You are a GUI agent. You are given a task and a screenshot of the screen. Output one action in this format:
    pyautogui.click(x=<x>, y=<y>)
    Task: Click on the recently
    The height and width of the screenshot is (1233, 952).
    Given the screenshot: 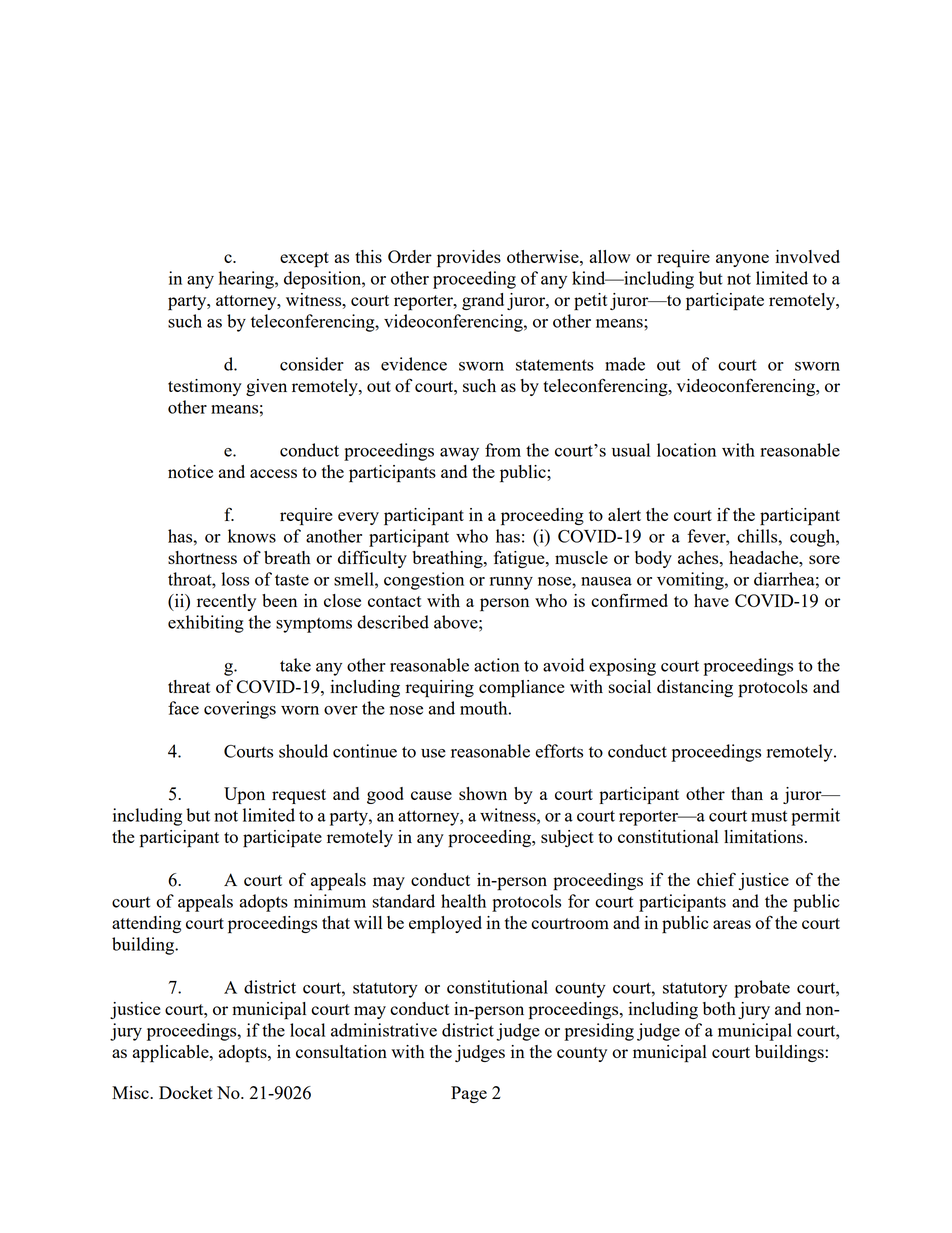 What is the action you would take?
    pyautogui.click(x=226, y=602)
